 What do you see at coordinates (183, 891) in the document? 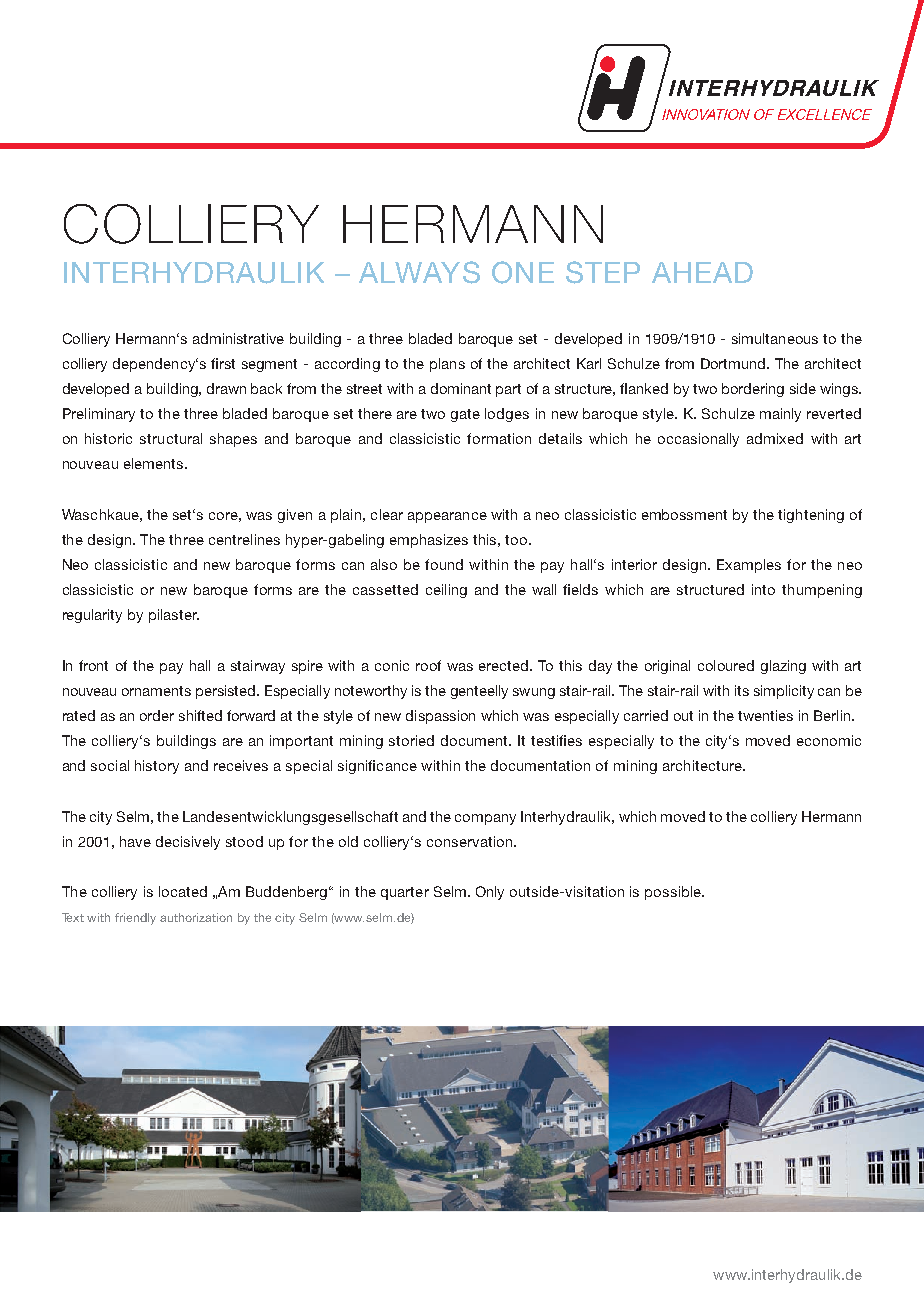
I see `located` at bounding box center [183, 891].
